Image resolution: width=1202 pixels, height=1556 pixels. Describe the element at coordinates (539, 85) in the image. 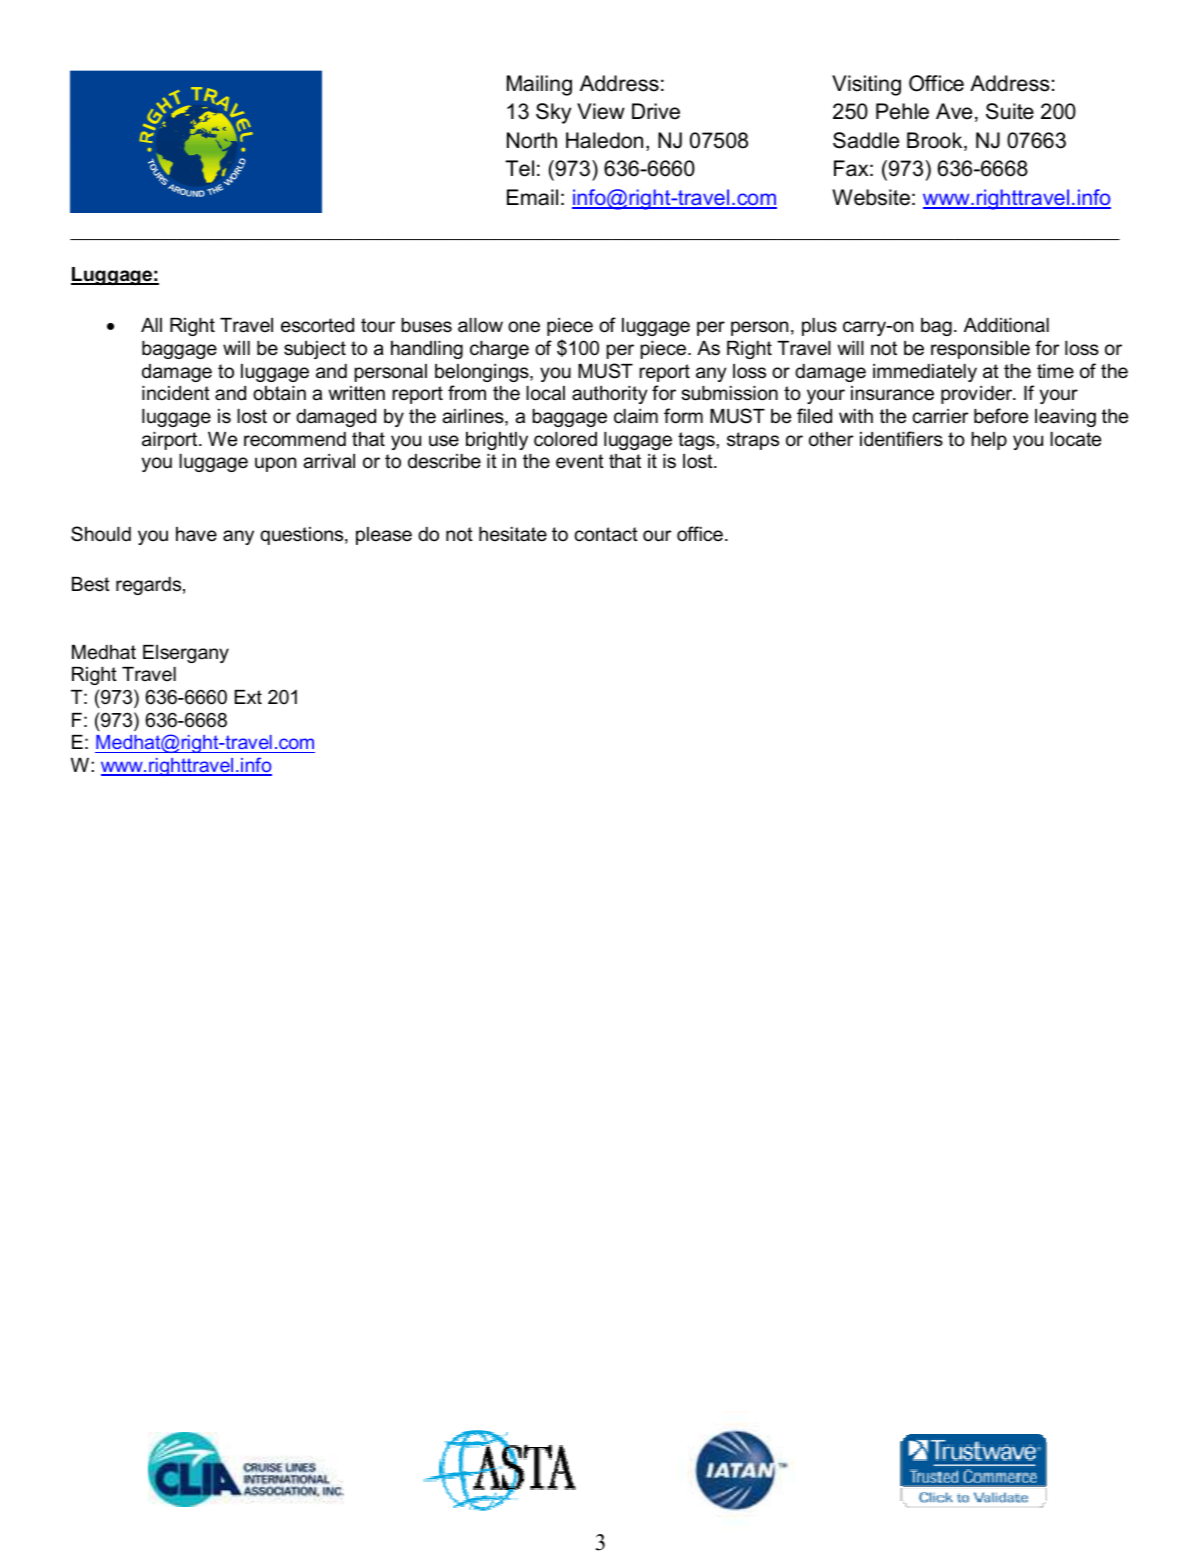

I see `Mailing` at that location.
